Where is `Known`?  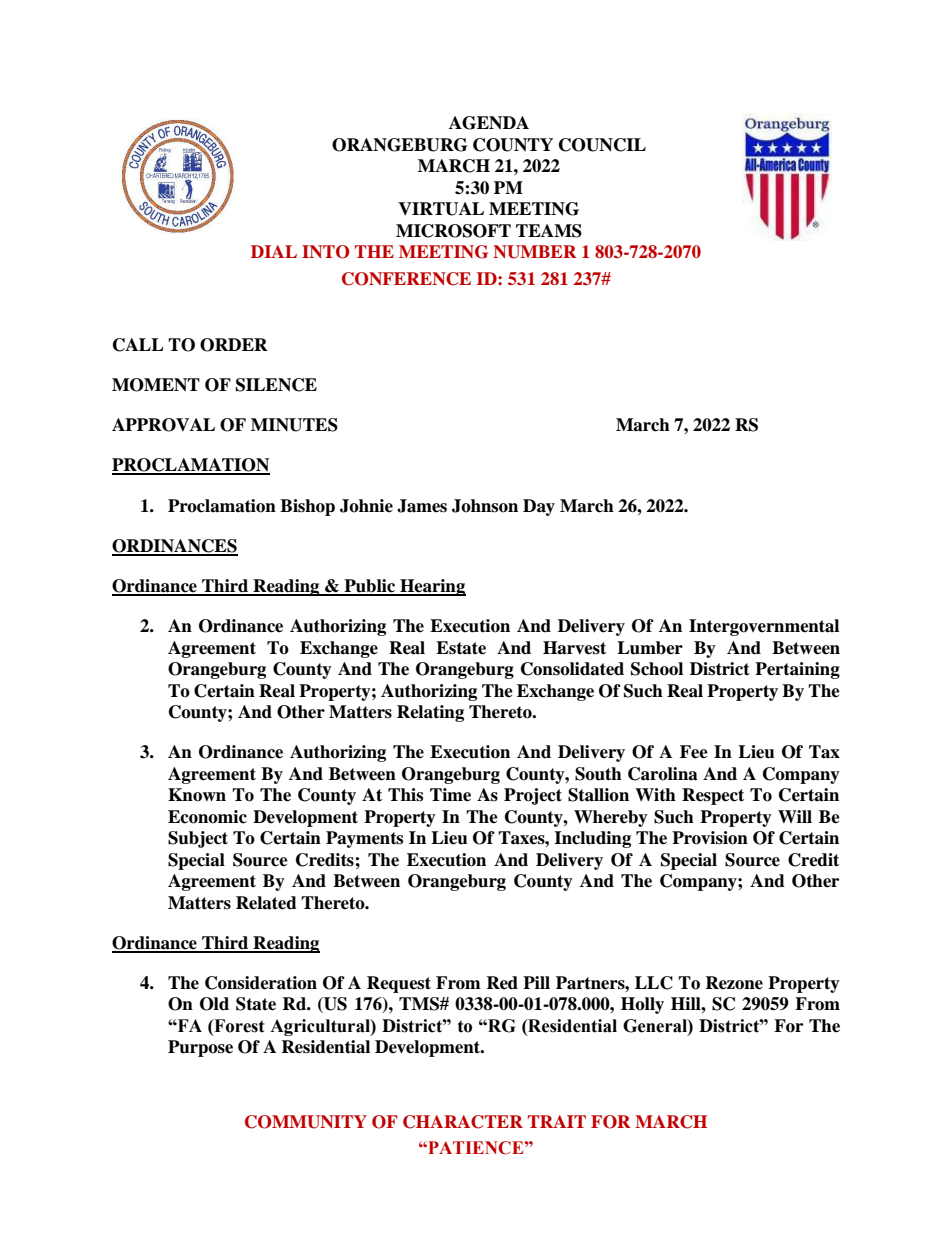 Known is located at coordinates (197, 795).
